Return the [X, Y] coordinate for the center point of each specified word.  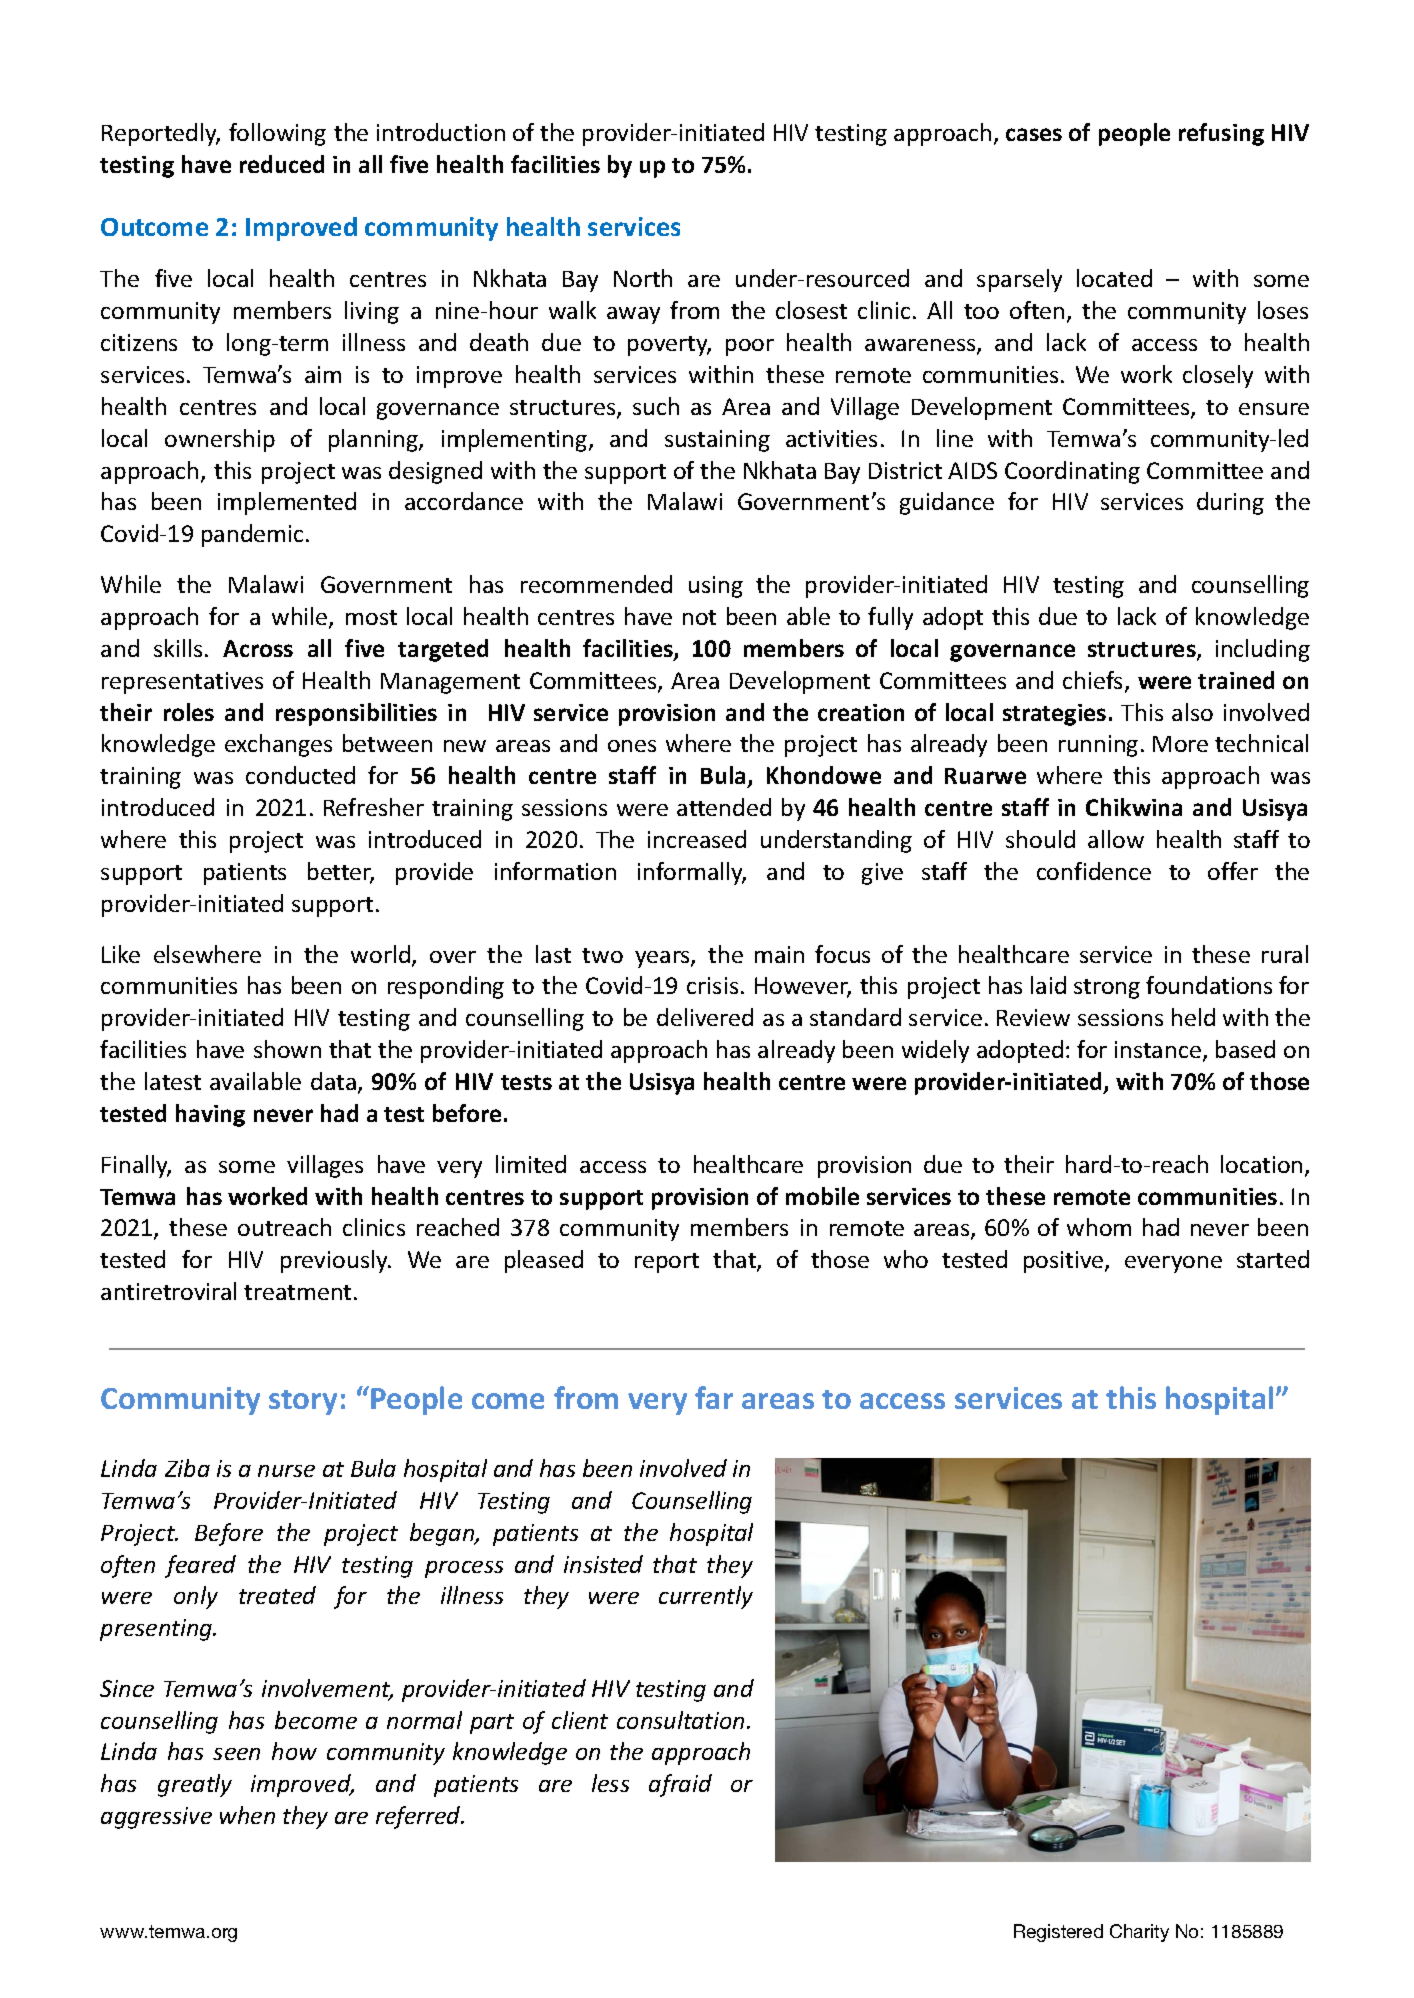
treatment [297, 1292]
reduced [282, 164]
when [247, 1815]
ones [632, 746]
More [1180, 744]
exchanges [278, 745]
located [1114, 278]
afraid [680, 1785]
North [643, 278]
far [714, 1397]
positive [1065, 1262]
